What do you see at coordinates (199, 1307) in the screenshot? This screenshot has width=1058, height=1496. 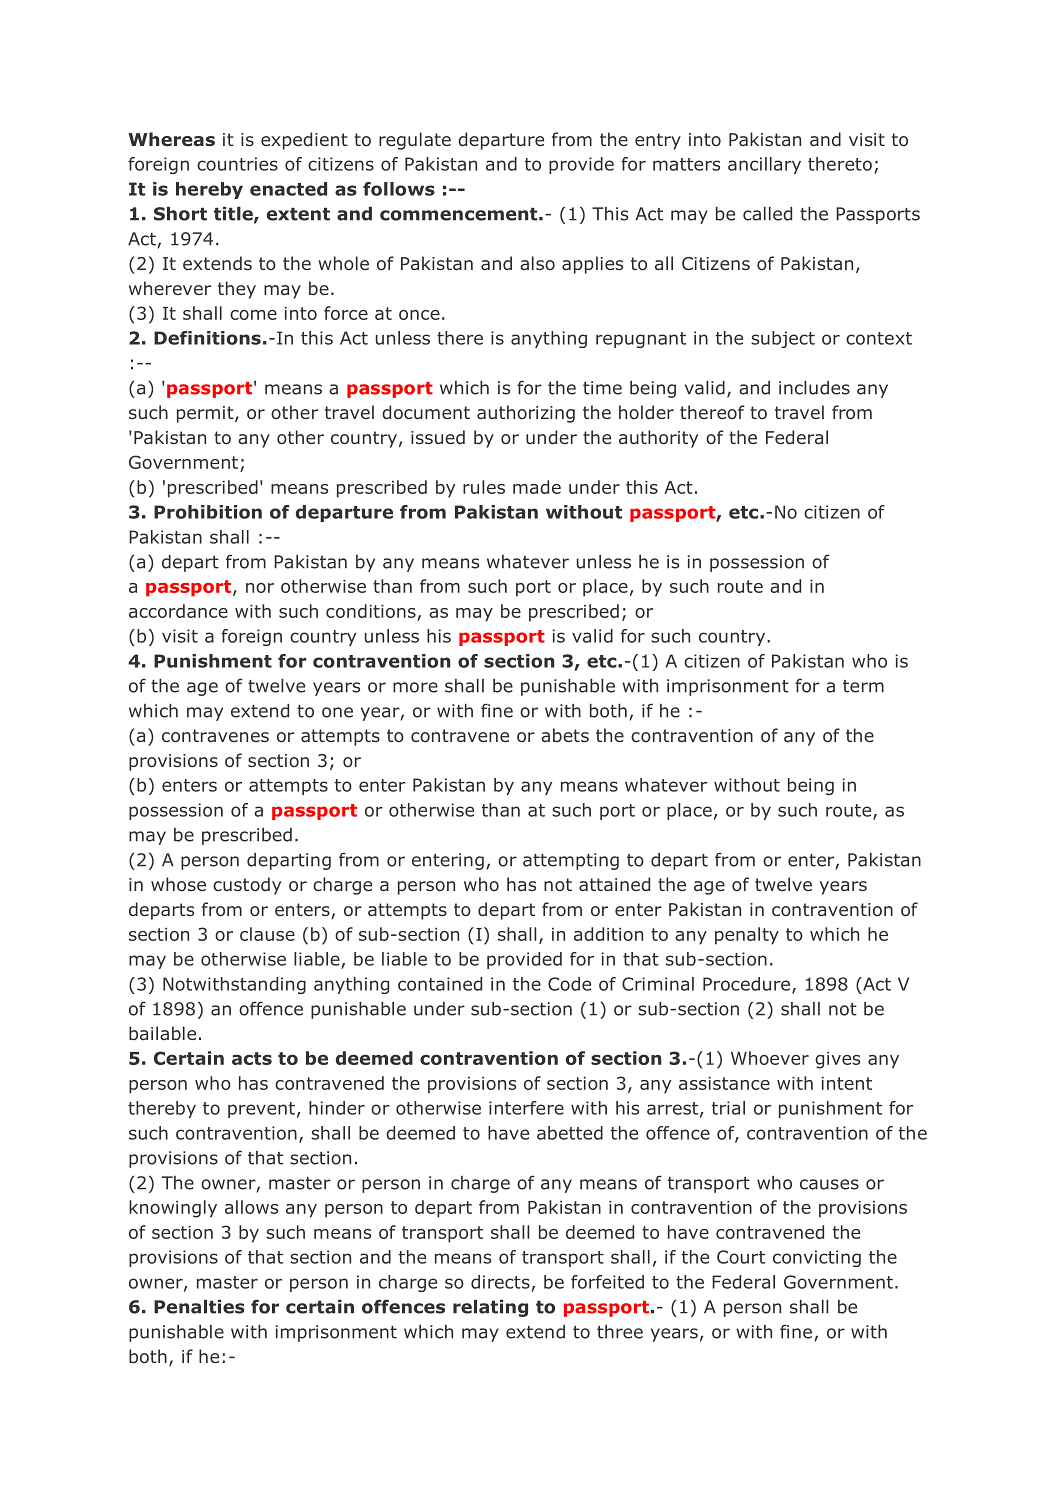 I see `Penalties` at bounding box center [199, 1307].
